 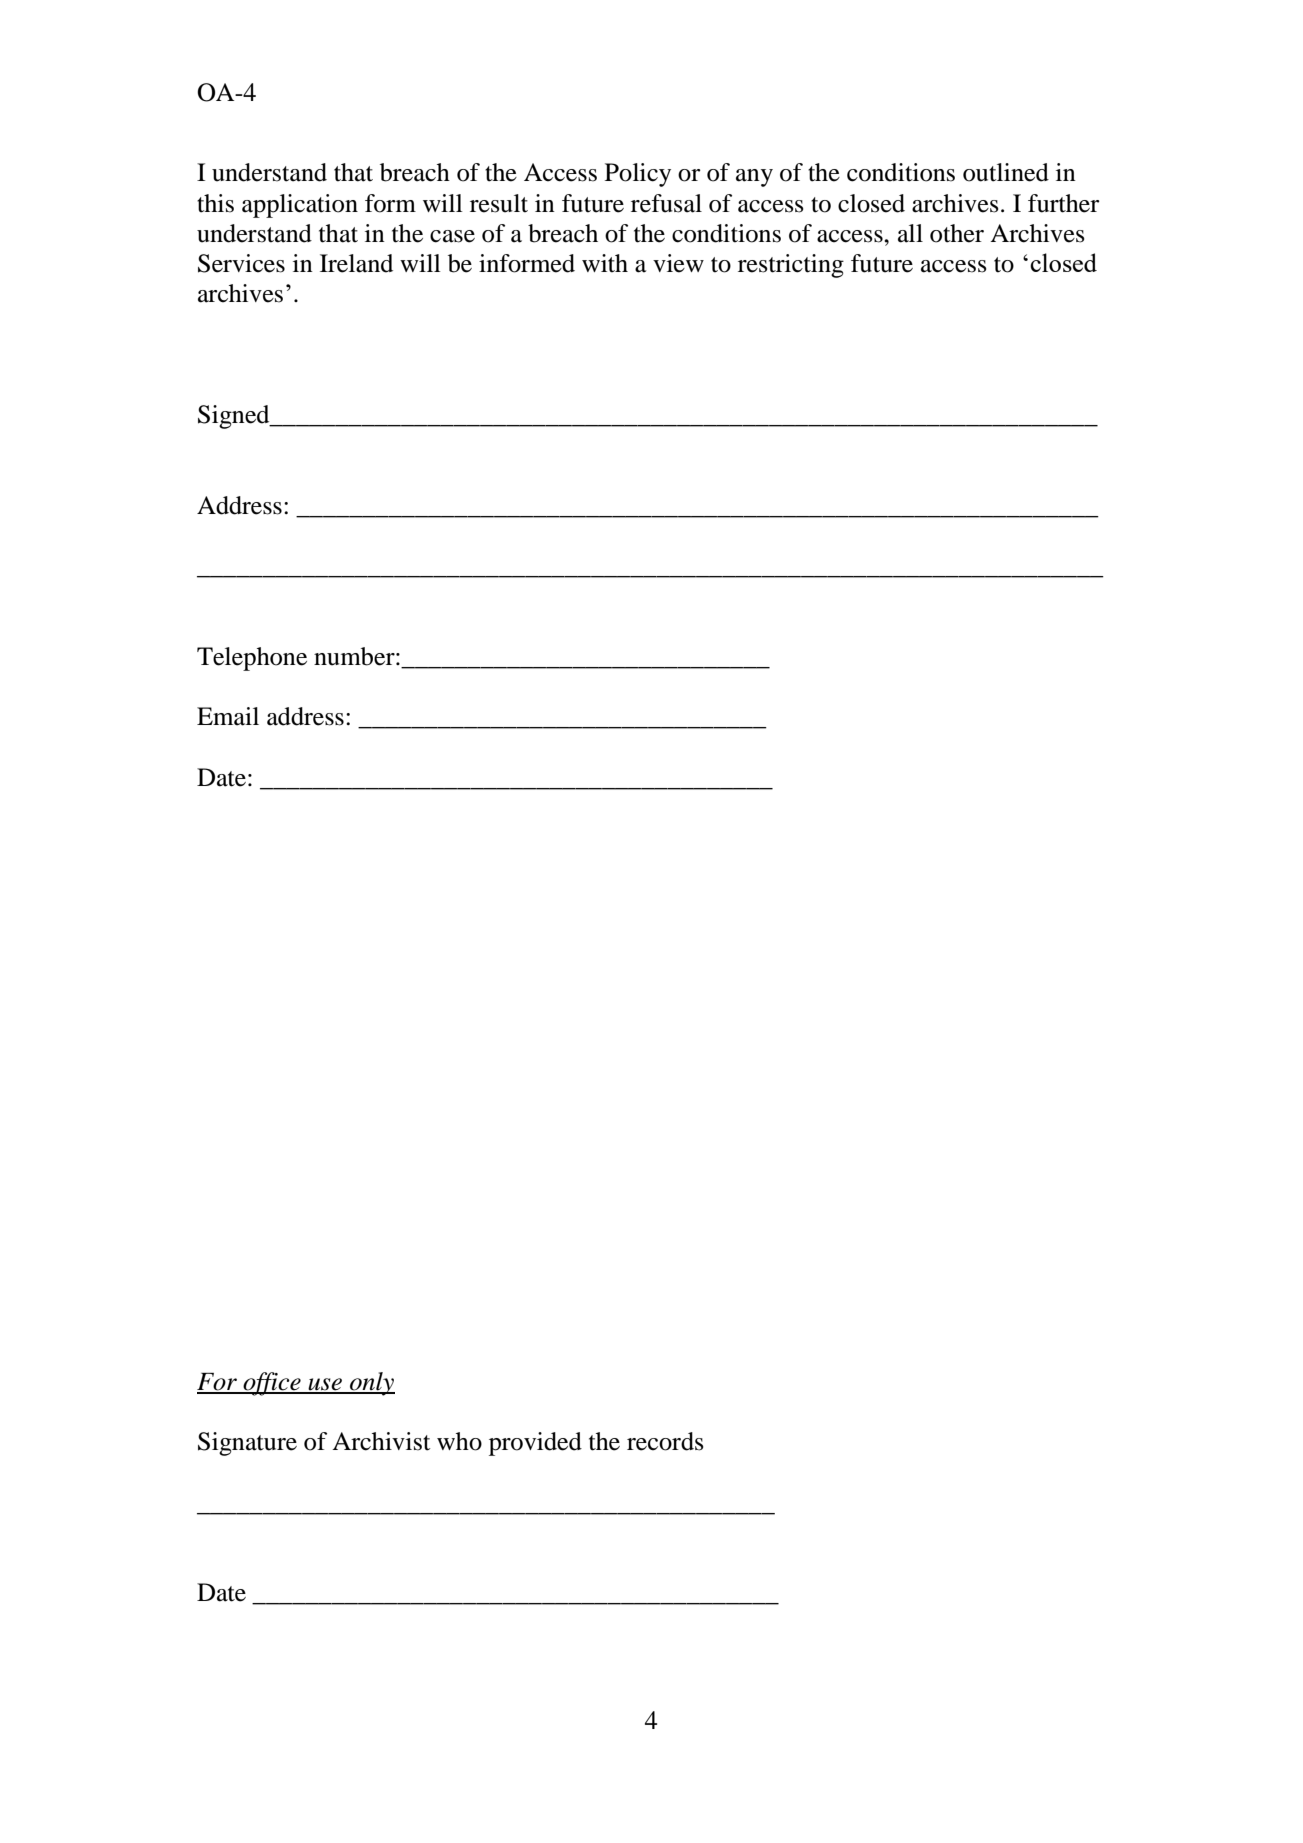 What do you see at coordinates (666, 203) in the screenshot?
I see `refusal` at bounding box center [666, 203].
